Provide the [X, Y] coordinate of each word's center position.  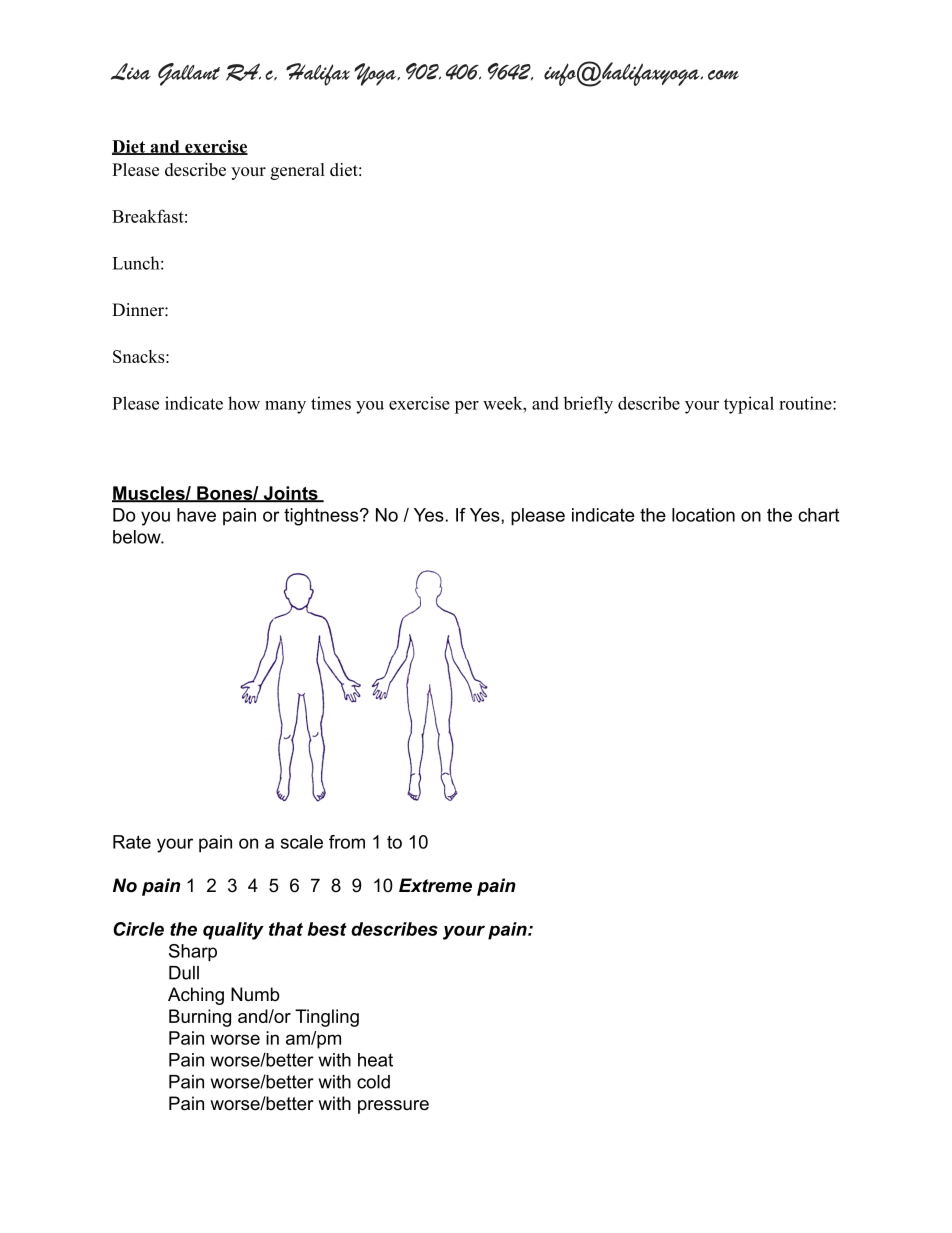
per [467, 407]
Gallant [189, 74]
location [703, 515]
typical [749, 405]
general [298, 171]
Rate [132, 842]
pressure [393, 1107]
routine [806, 403]
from [347, 842]
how [244, 403]
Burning [200, 1018]
